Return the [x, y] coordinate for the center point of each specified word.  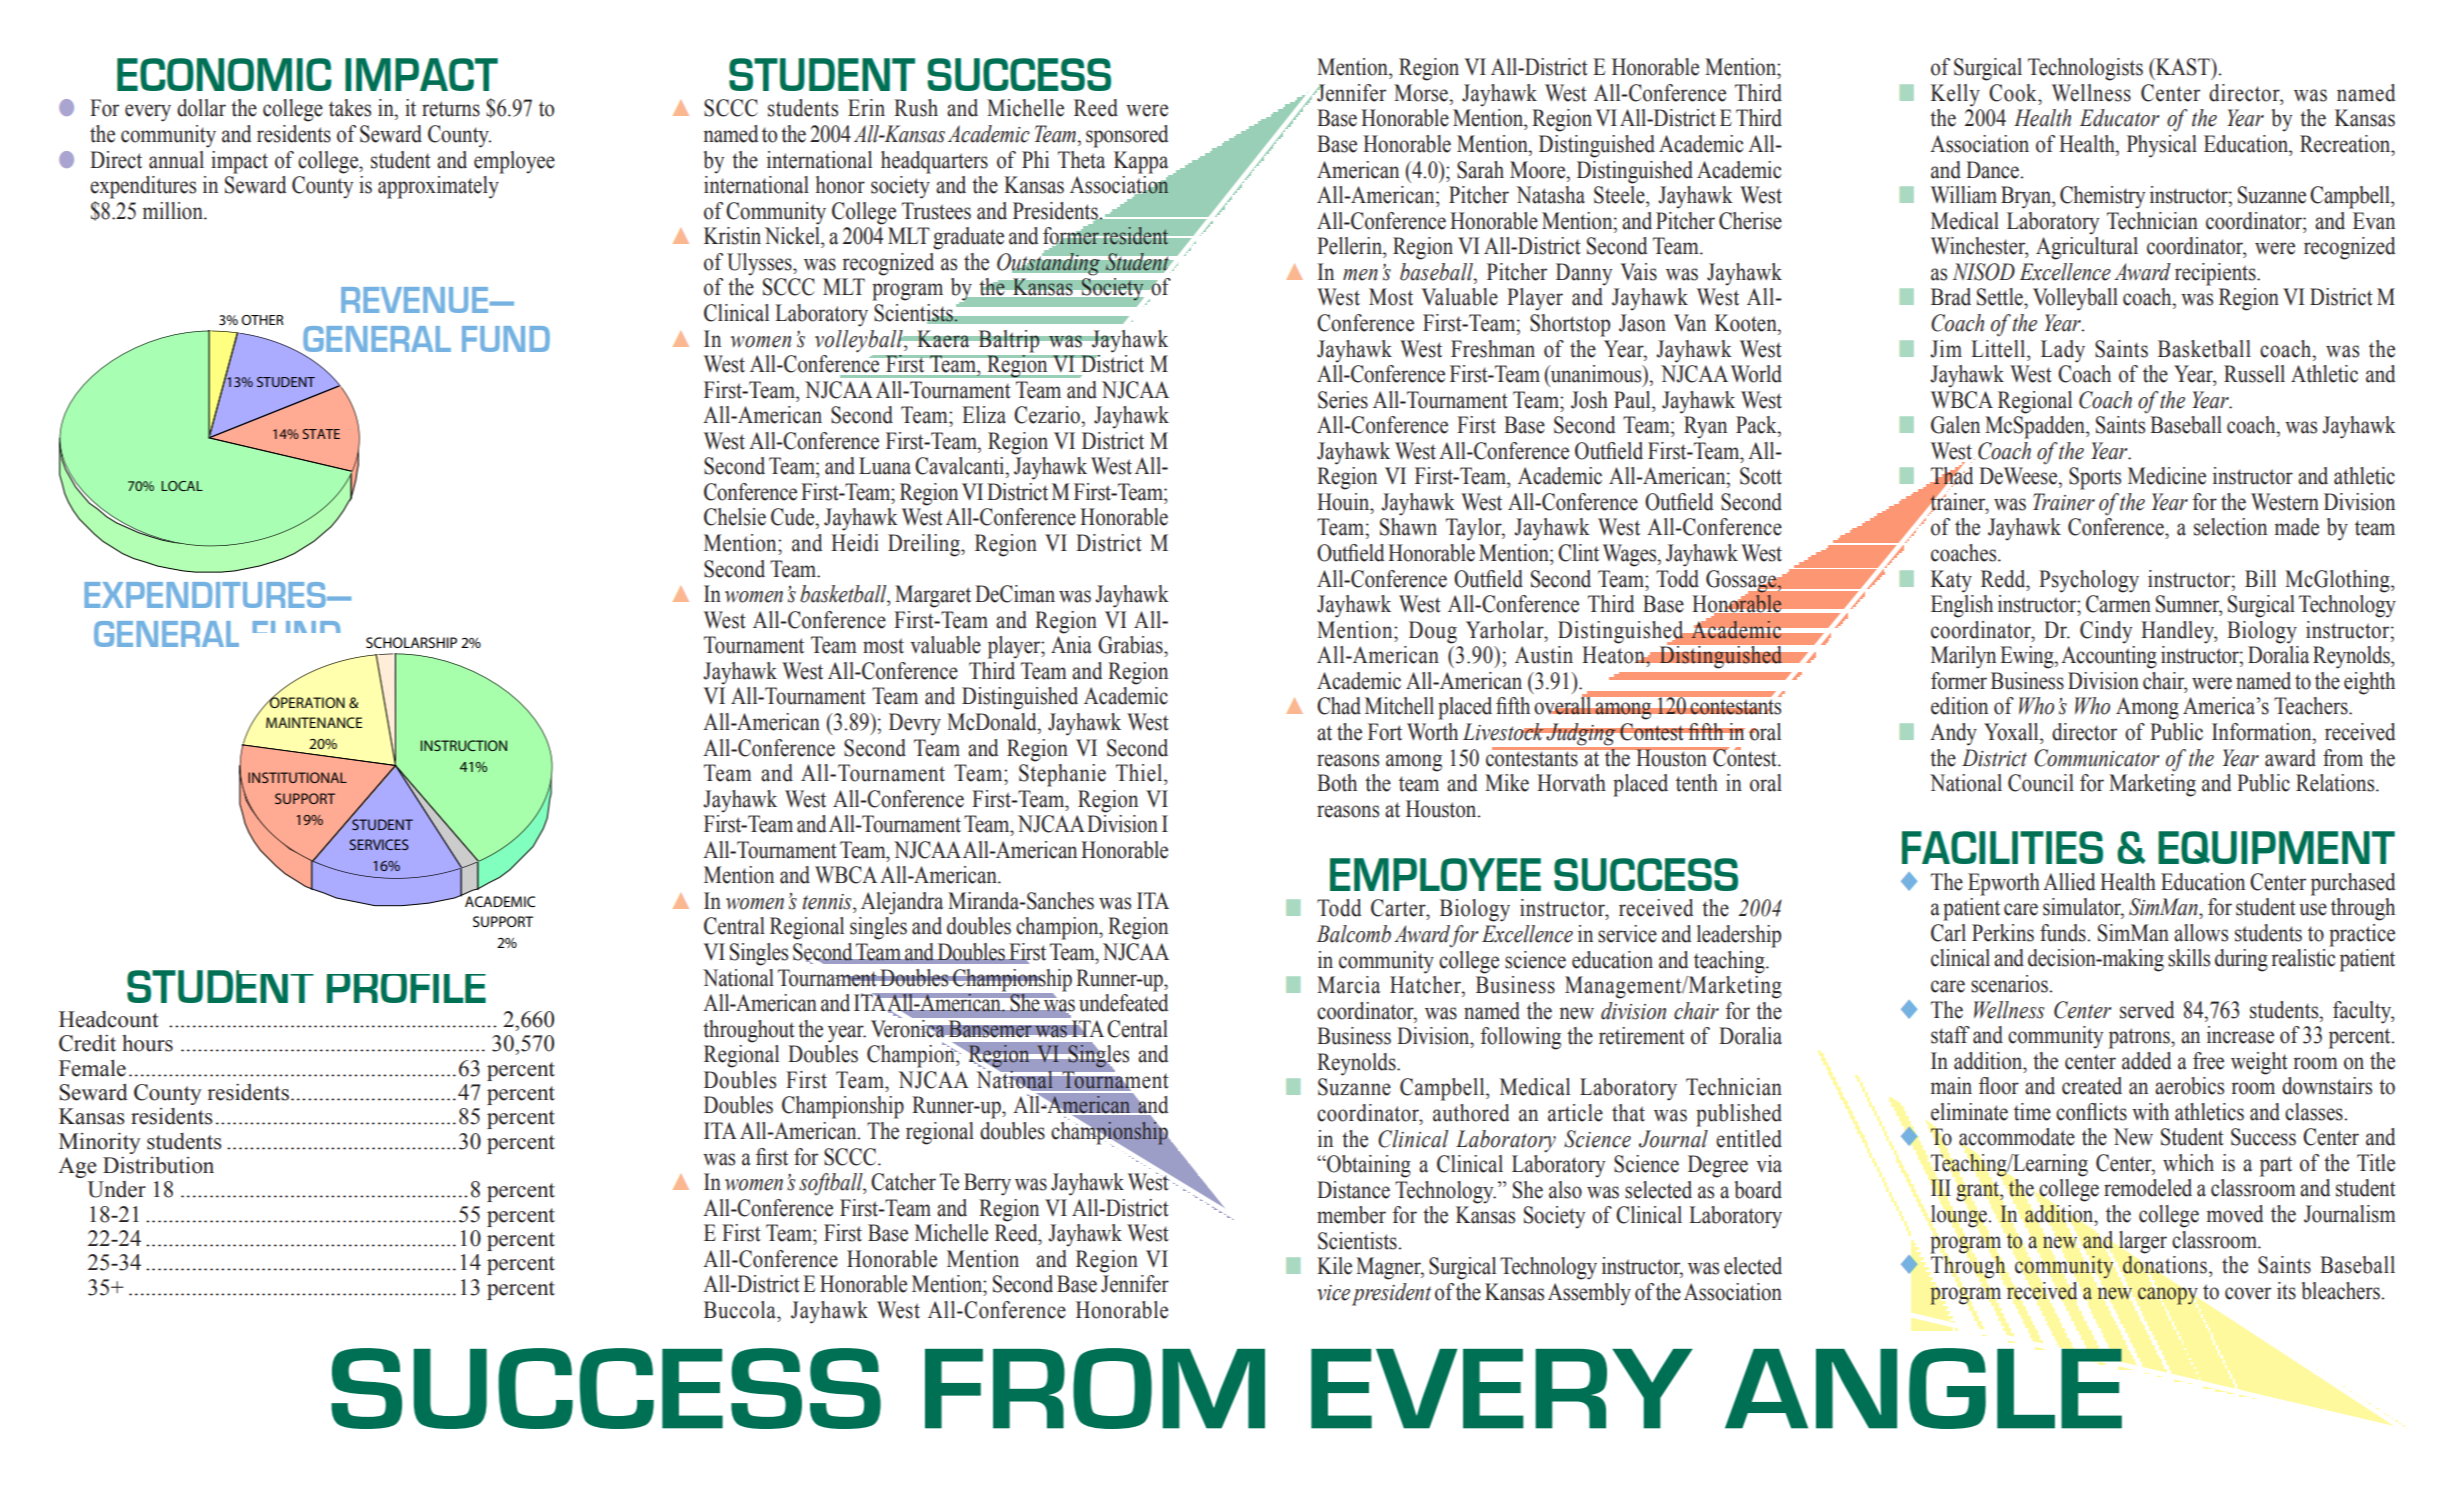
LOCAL [182, 486]
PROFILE [406, 988]
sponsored [1127, 136]
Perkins [2003, 933]
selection [2230, 527]
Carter [1399, 908]
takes [350, 108]
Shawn [1408, 527]
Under [116, 1189]
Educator [2119, 118]
